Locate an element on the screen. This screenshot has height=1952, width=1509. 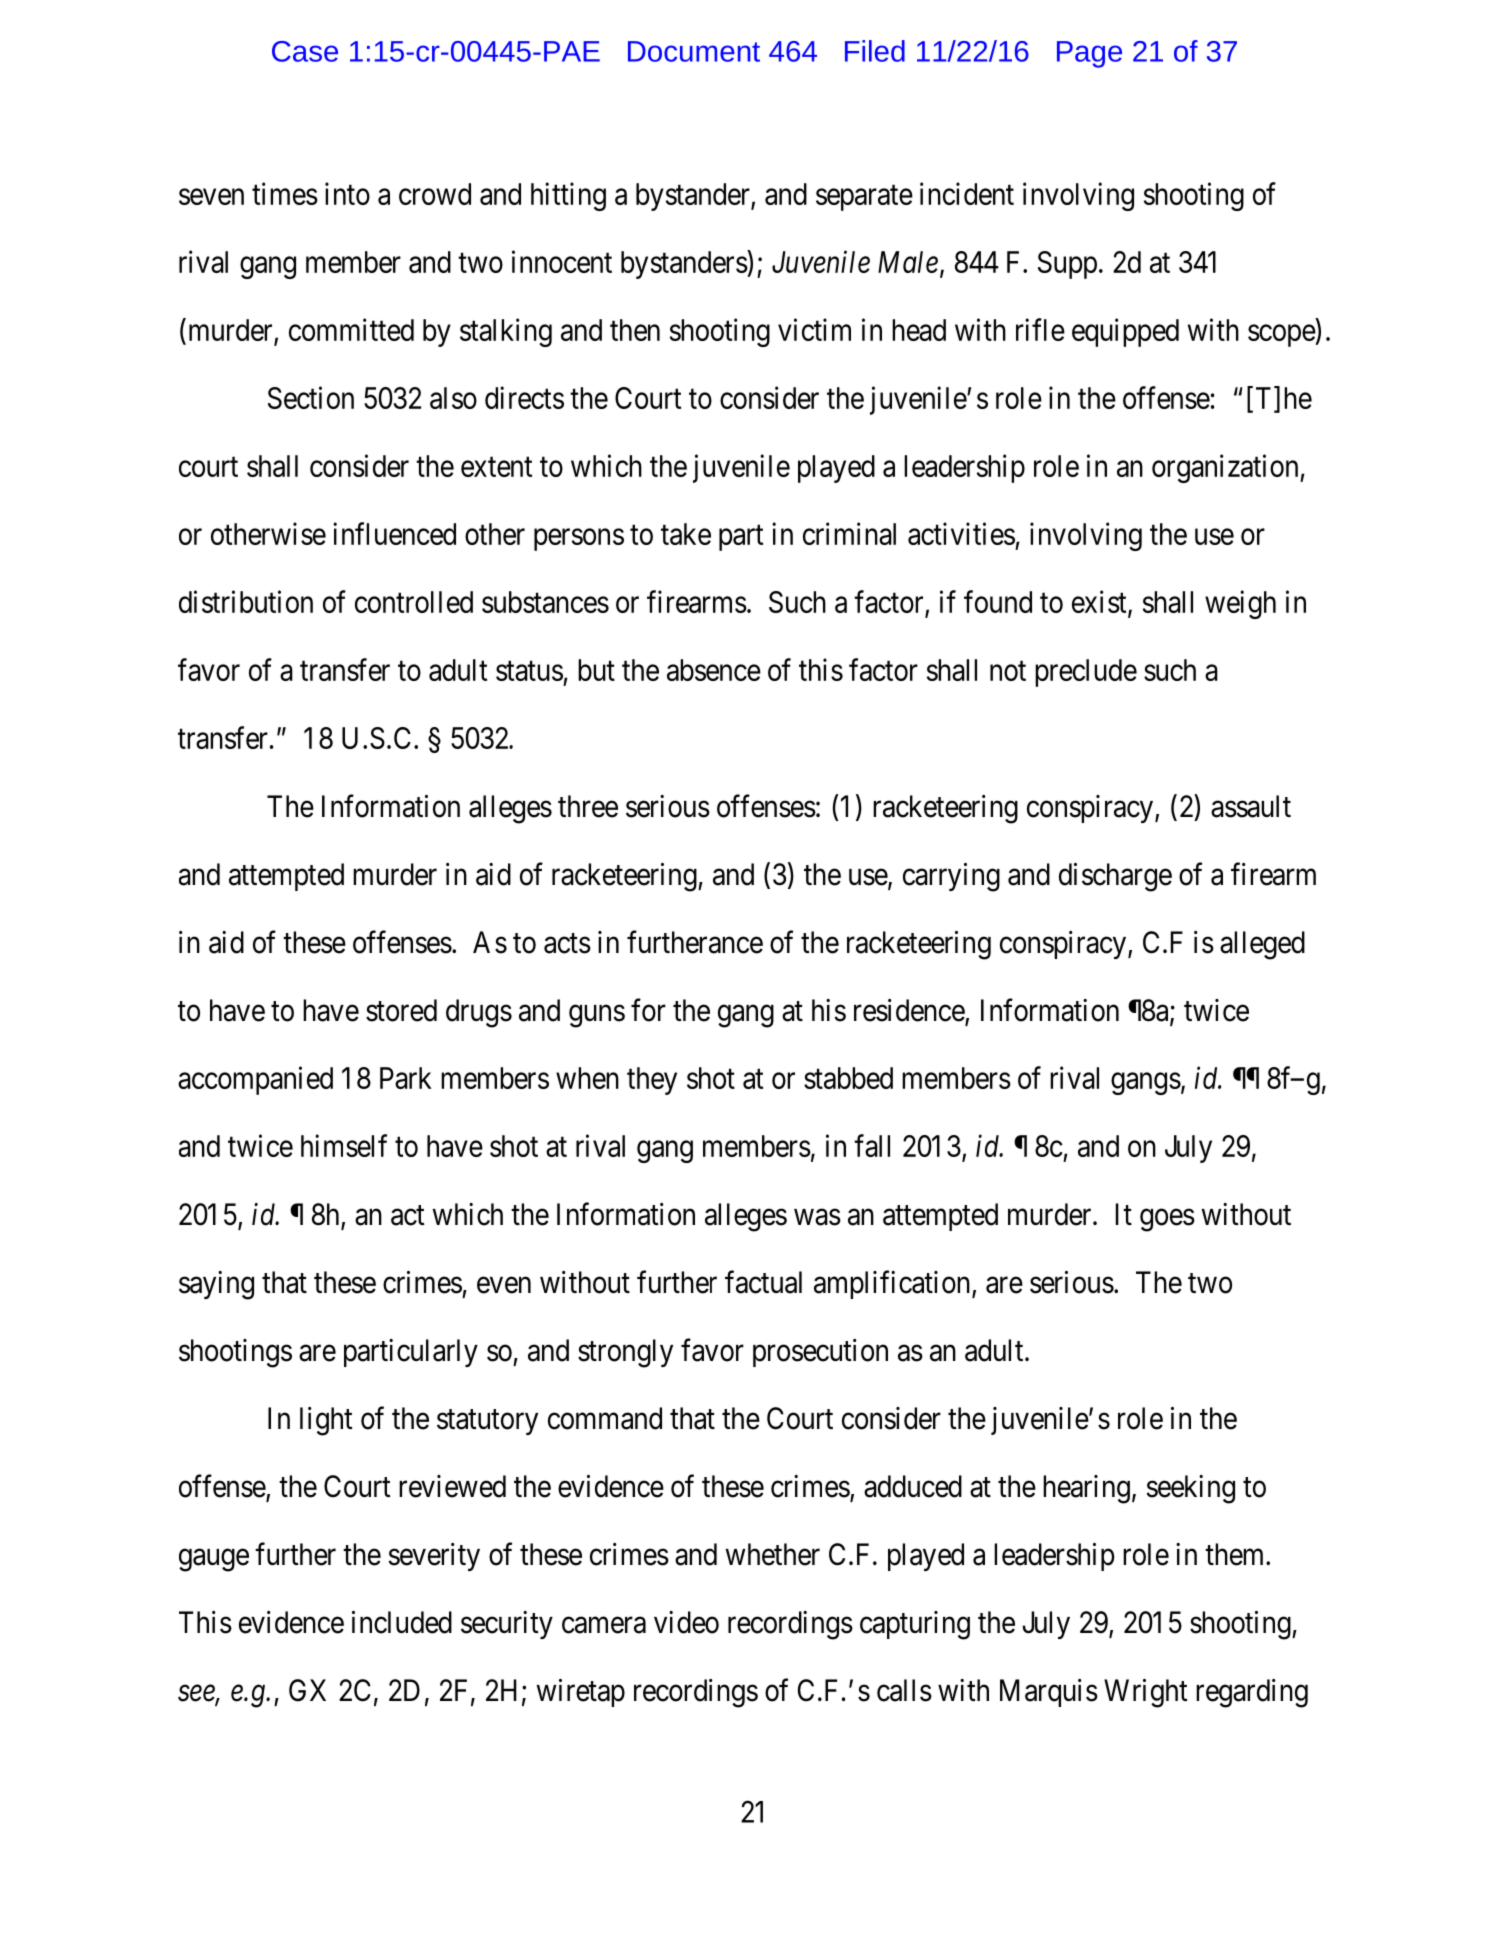
goes is located at coordinates (1167, 1220).
